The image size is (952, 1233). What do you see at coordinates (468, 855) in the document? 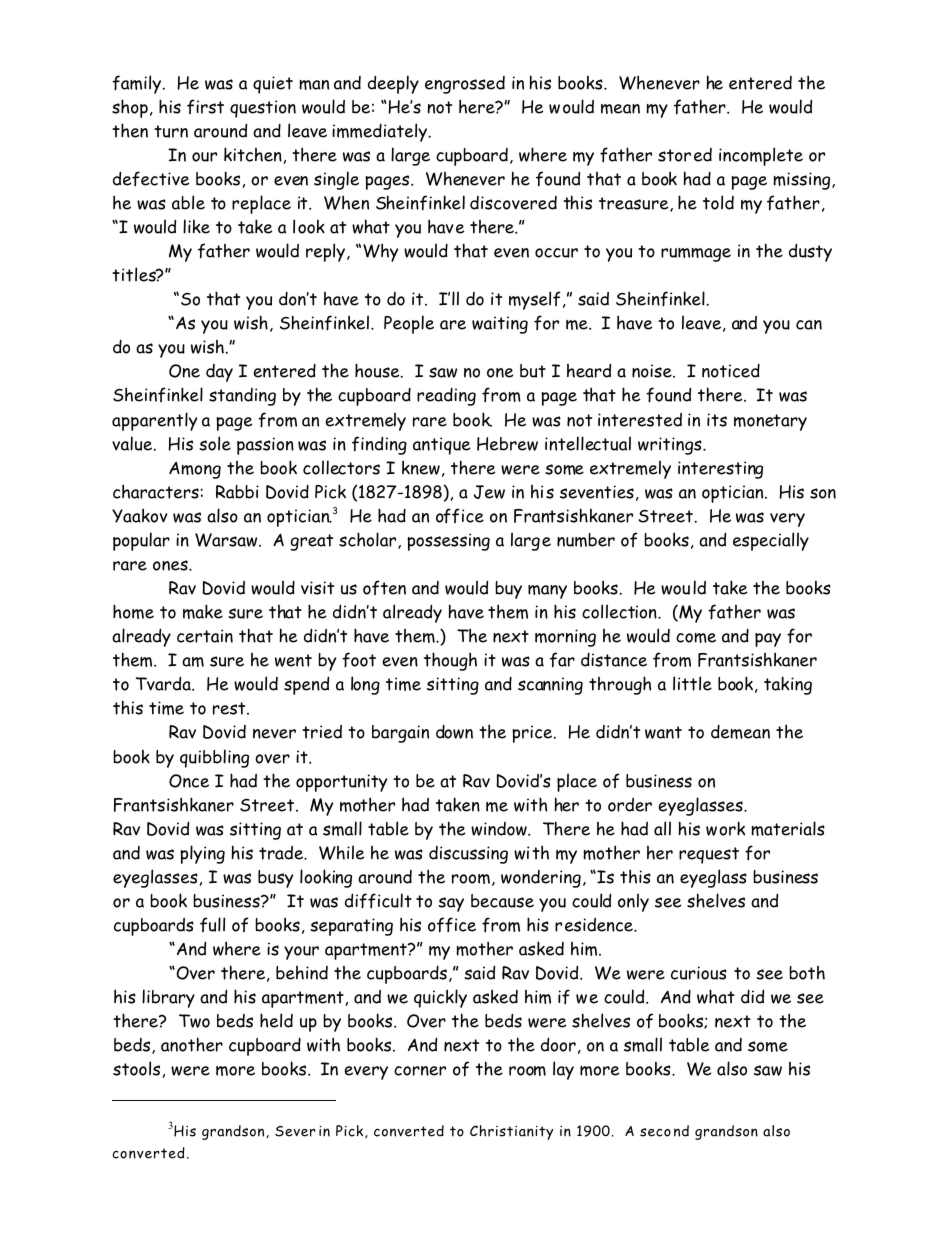
I see `discussing` at bounding box center [468, 855].
